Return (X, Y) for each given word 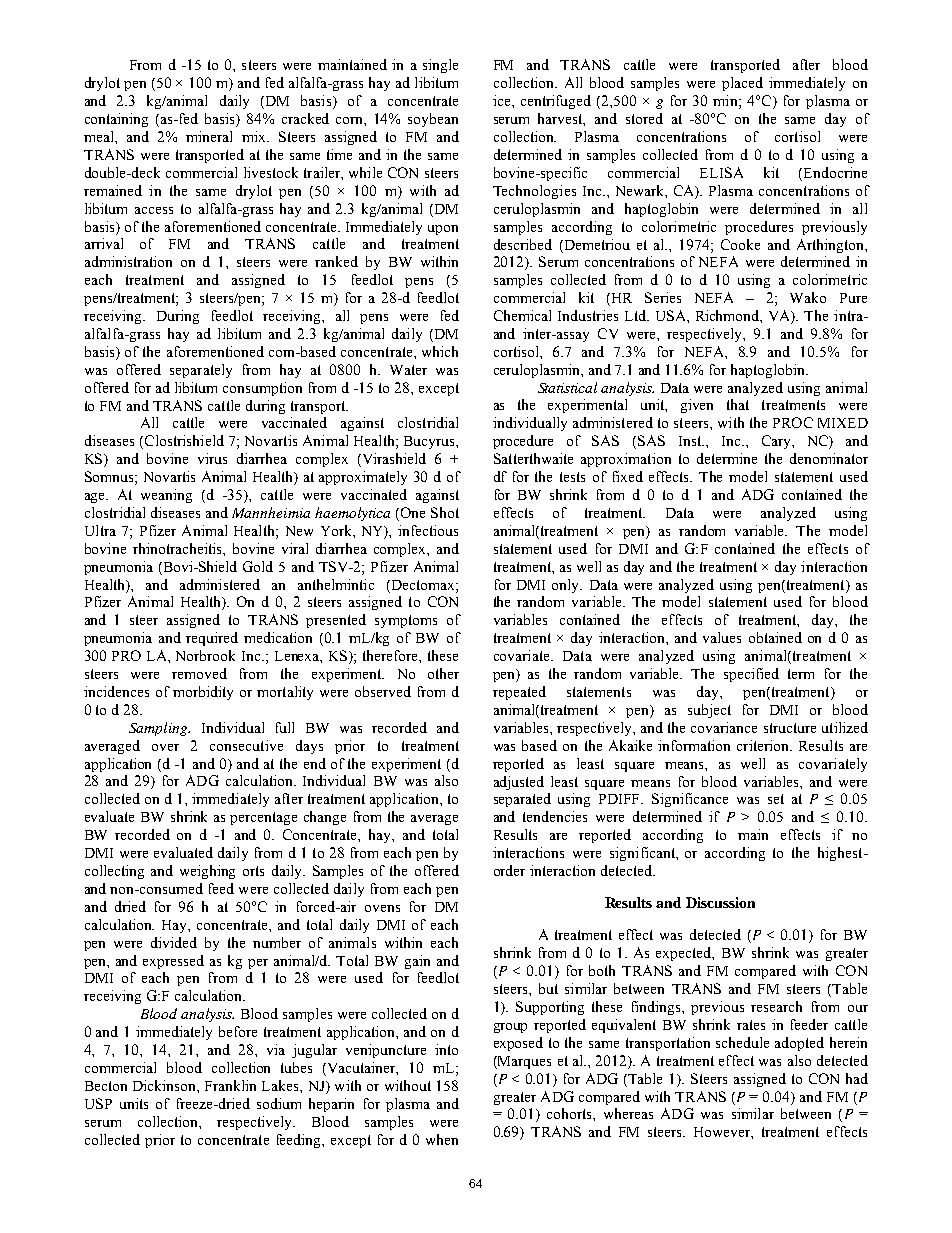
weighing (207, 872)
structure (790, 728)
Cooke (740, 244)
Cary (777, 442)
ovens (382, 908)
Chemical (522, 315)
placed (742, 84)
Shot (445, 512)
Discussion (720, 902)
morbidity (203, 693)
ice (503, 100)
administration (128, 261)
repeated (519, 693)
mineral (209, 136)
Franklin (230, 1085)
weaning (166, 496)
